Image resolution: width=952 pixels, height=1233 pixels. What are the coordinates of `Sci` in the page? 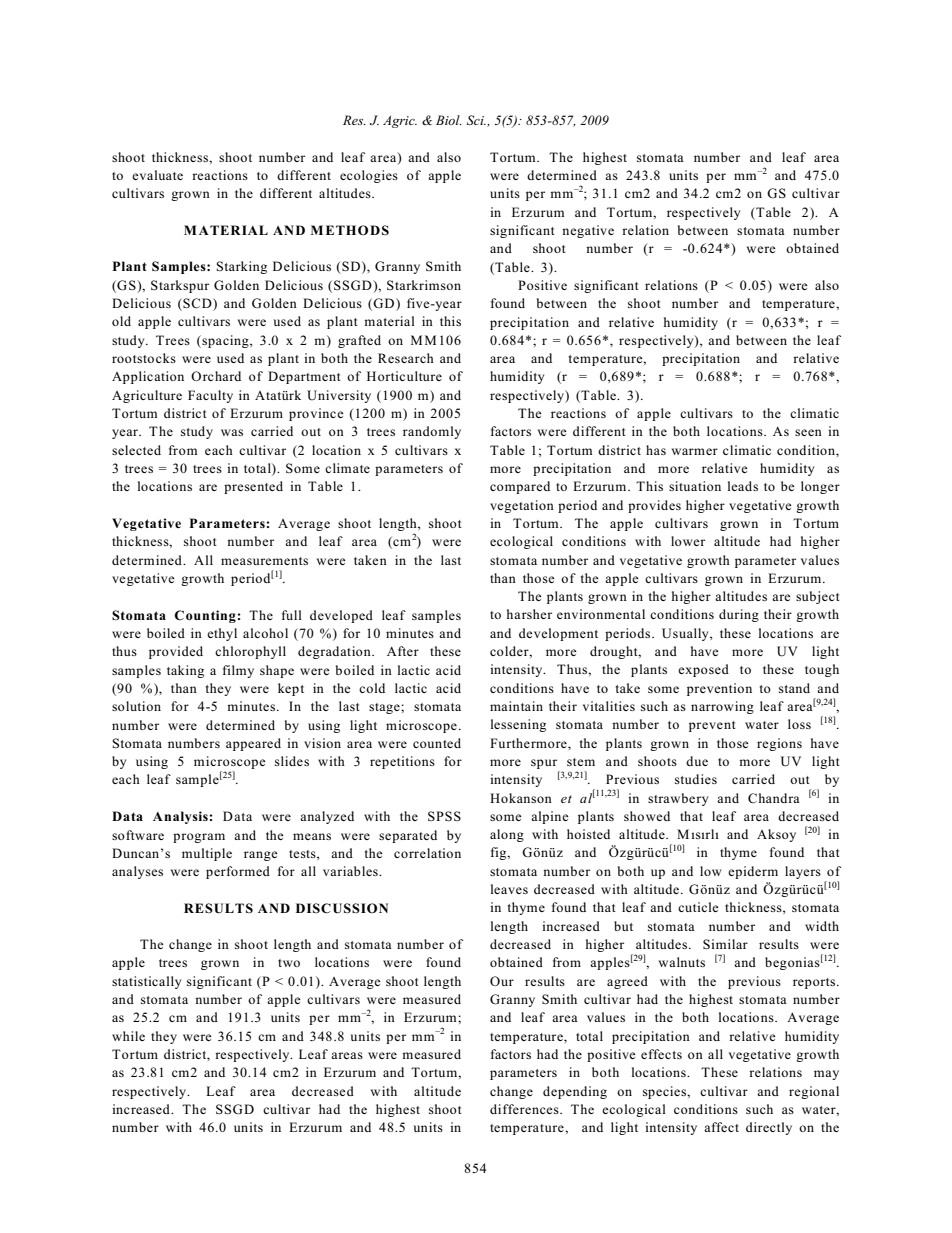 It's located at (476, 120).
